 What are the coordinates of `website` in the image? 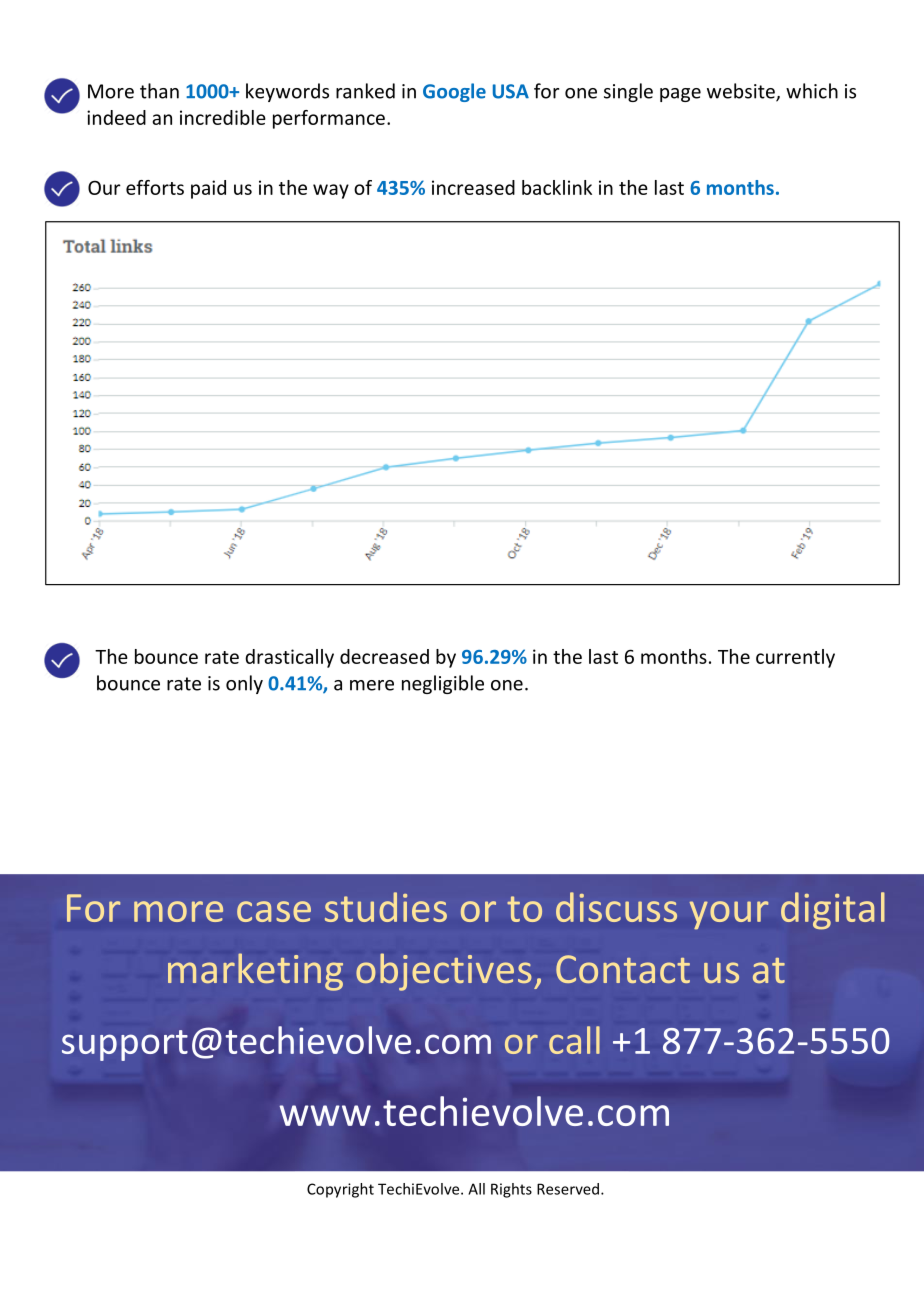 It's located at (742, 92).
